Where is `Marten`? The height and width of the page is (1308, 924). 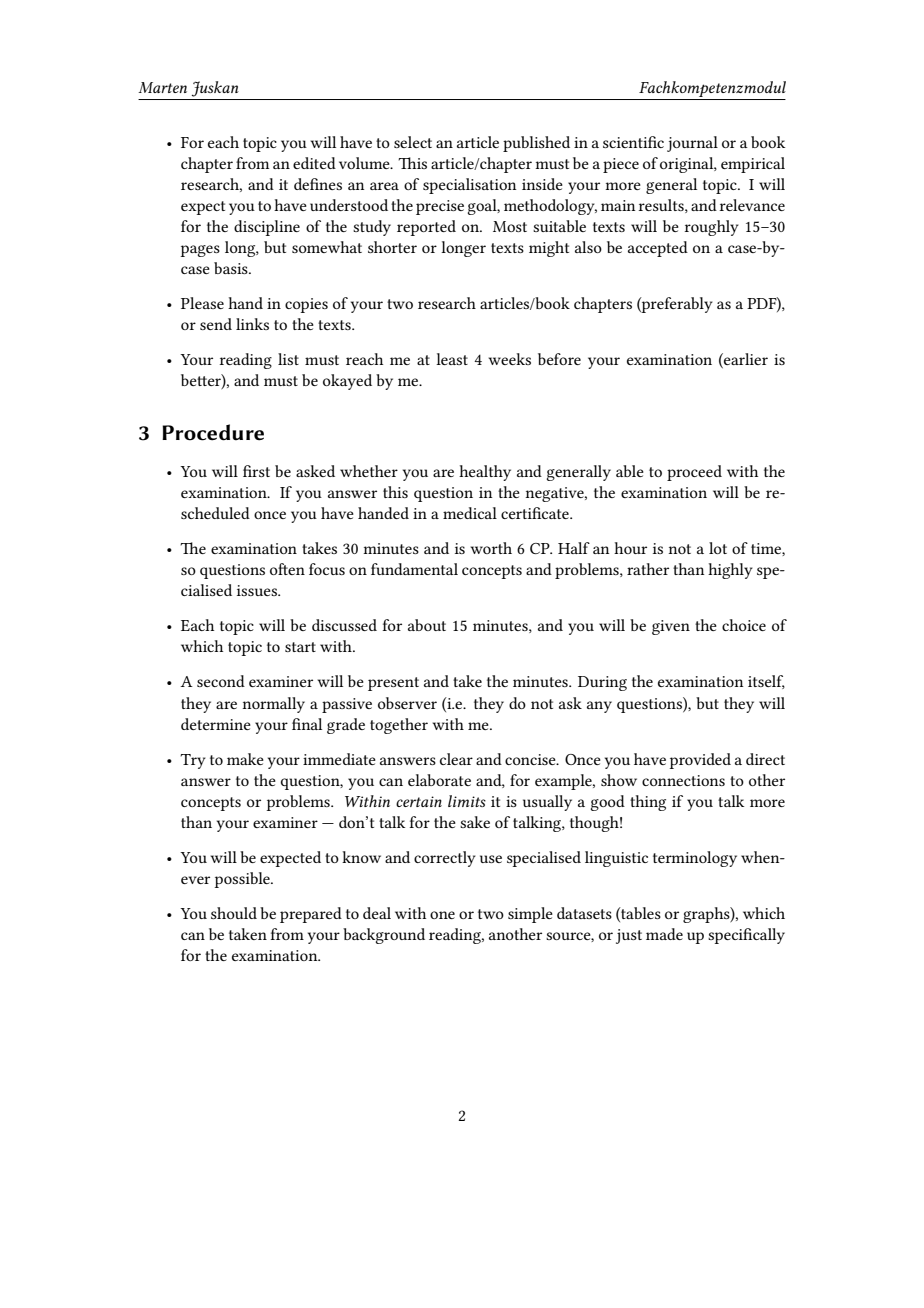
Marten is located at coordinates (162, 87).
